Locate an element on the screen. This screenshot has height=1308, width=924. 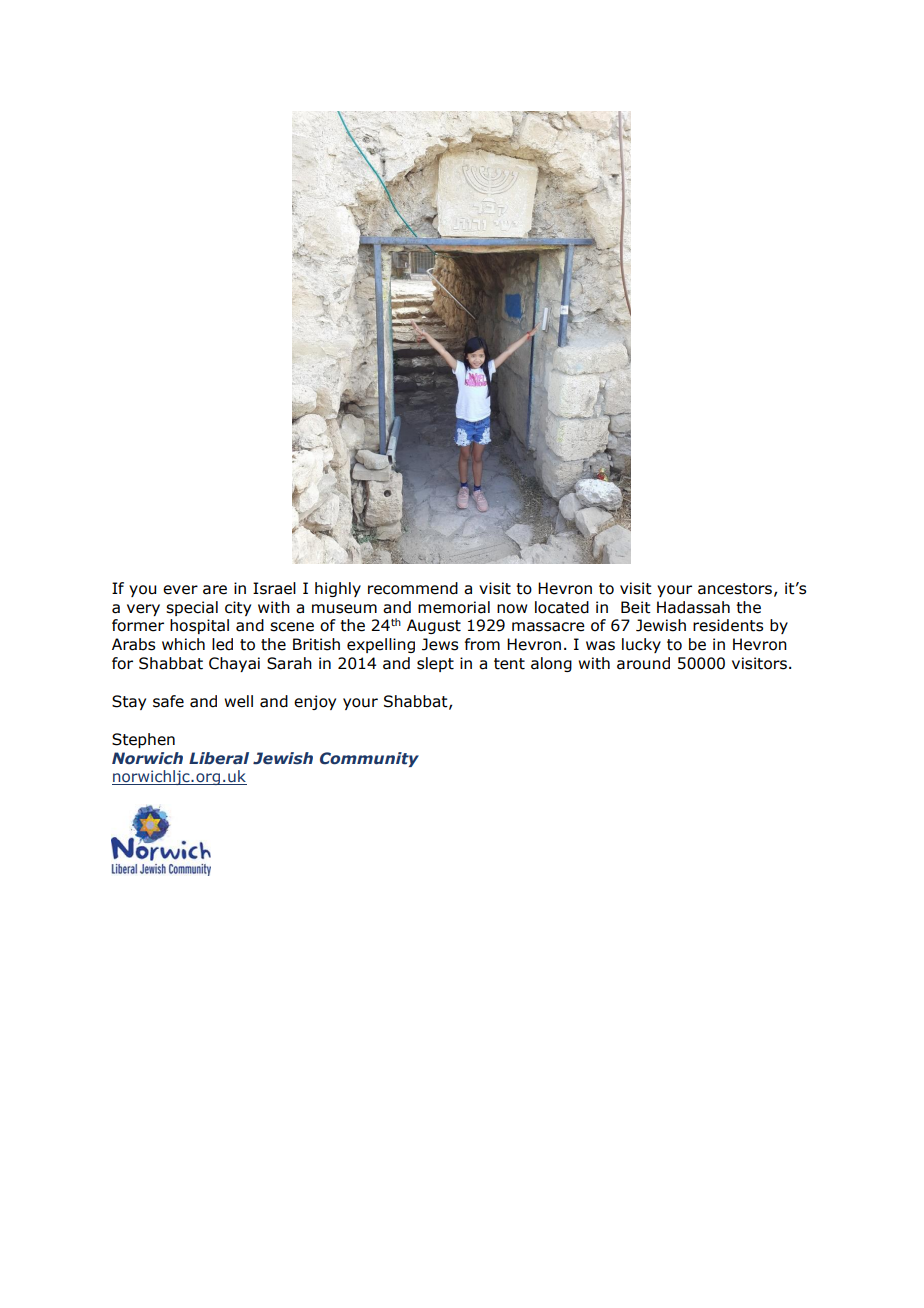
are is located at coordinates (215, 590).
